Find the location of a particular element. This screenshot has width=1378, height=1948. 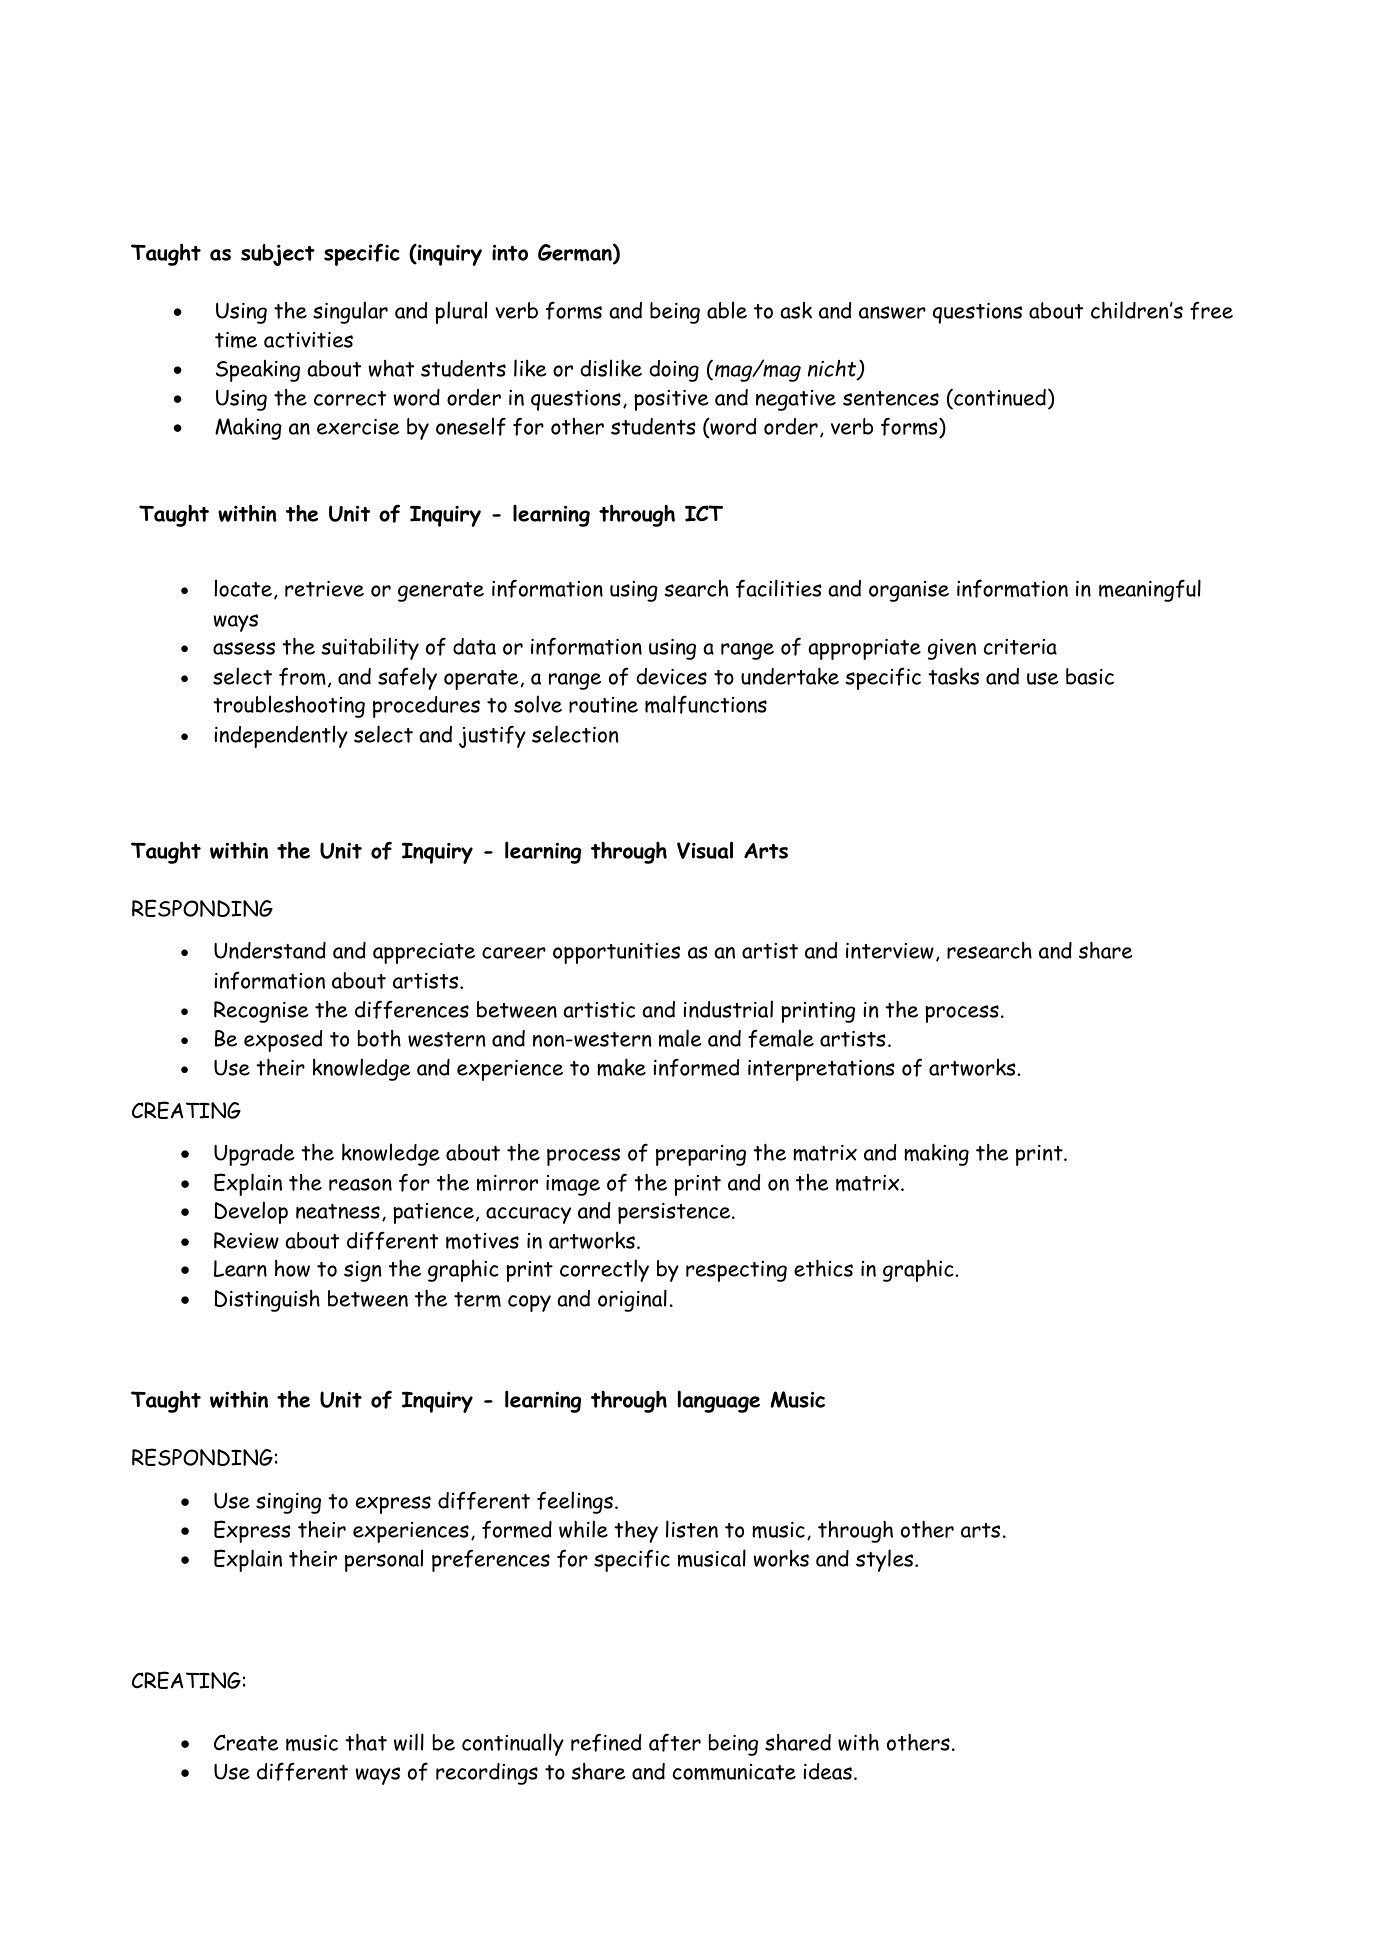

interview is located at coordinates (890, 951).
